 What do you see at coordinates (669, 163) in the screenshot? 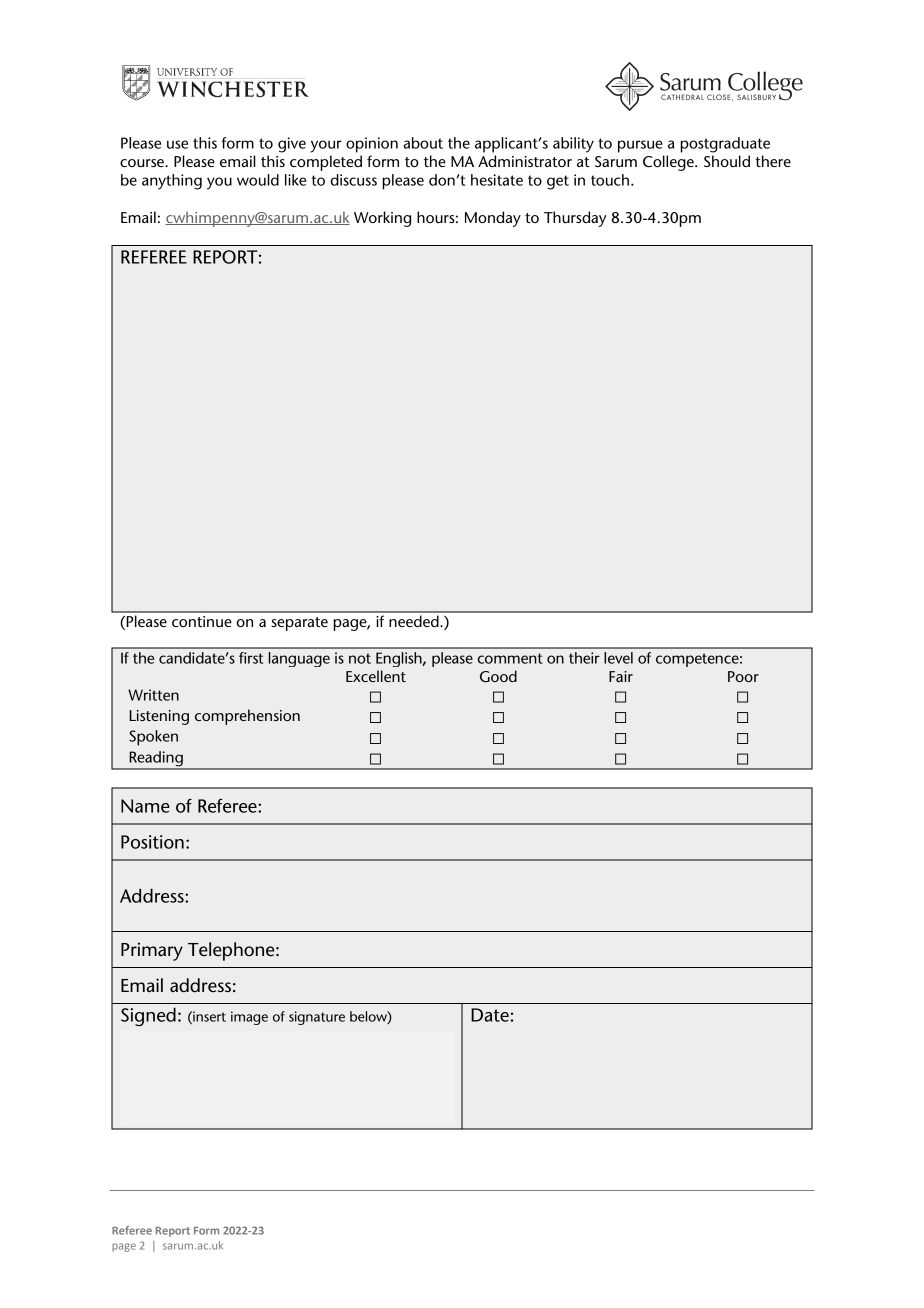
I see `College` at bounding box center [669, 163].
